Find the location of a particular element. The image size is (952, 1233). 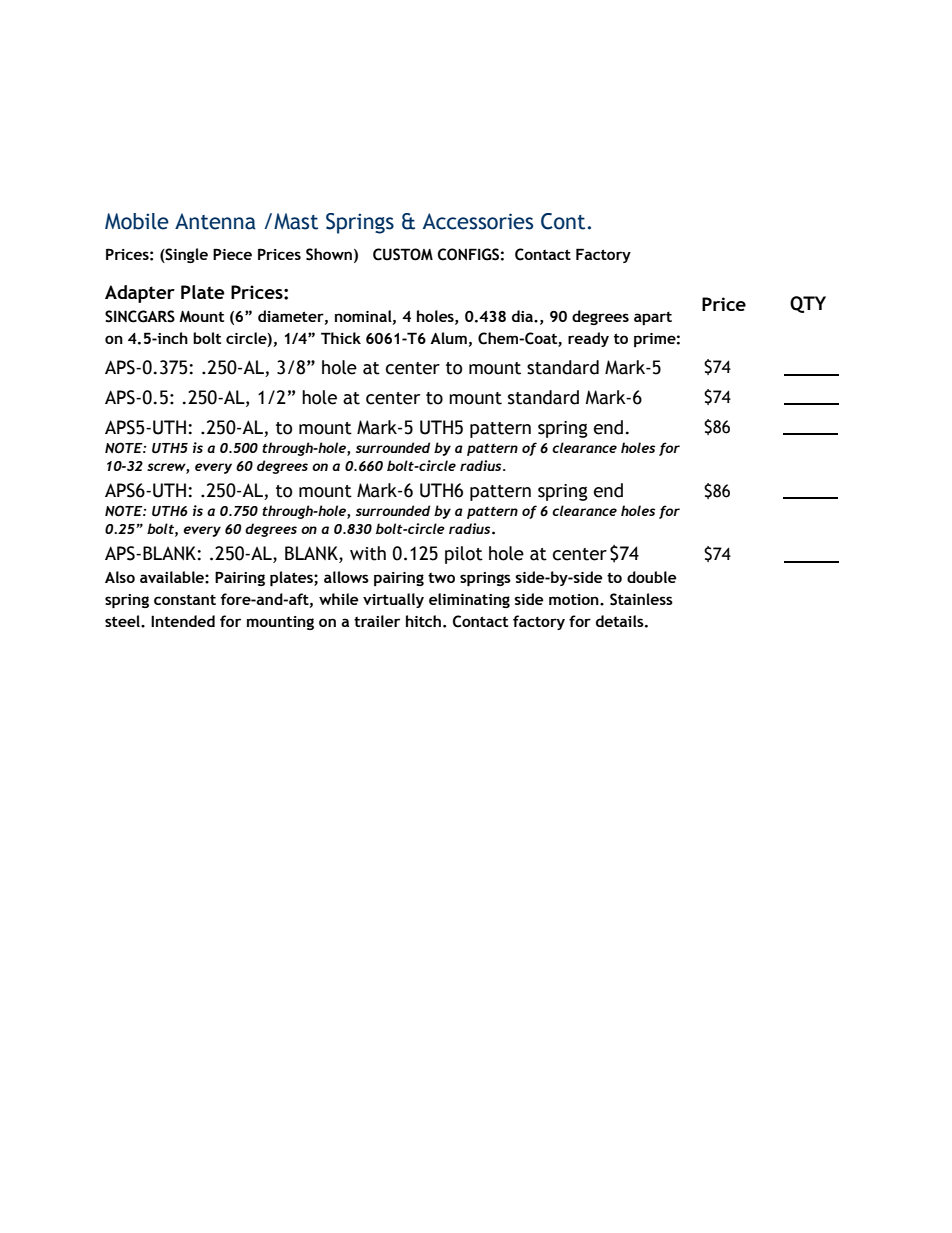

Accessories is located at coordinates (478, 221).
